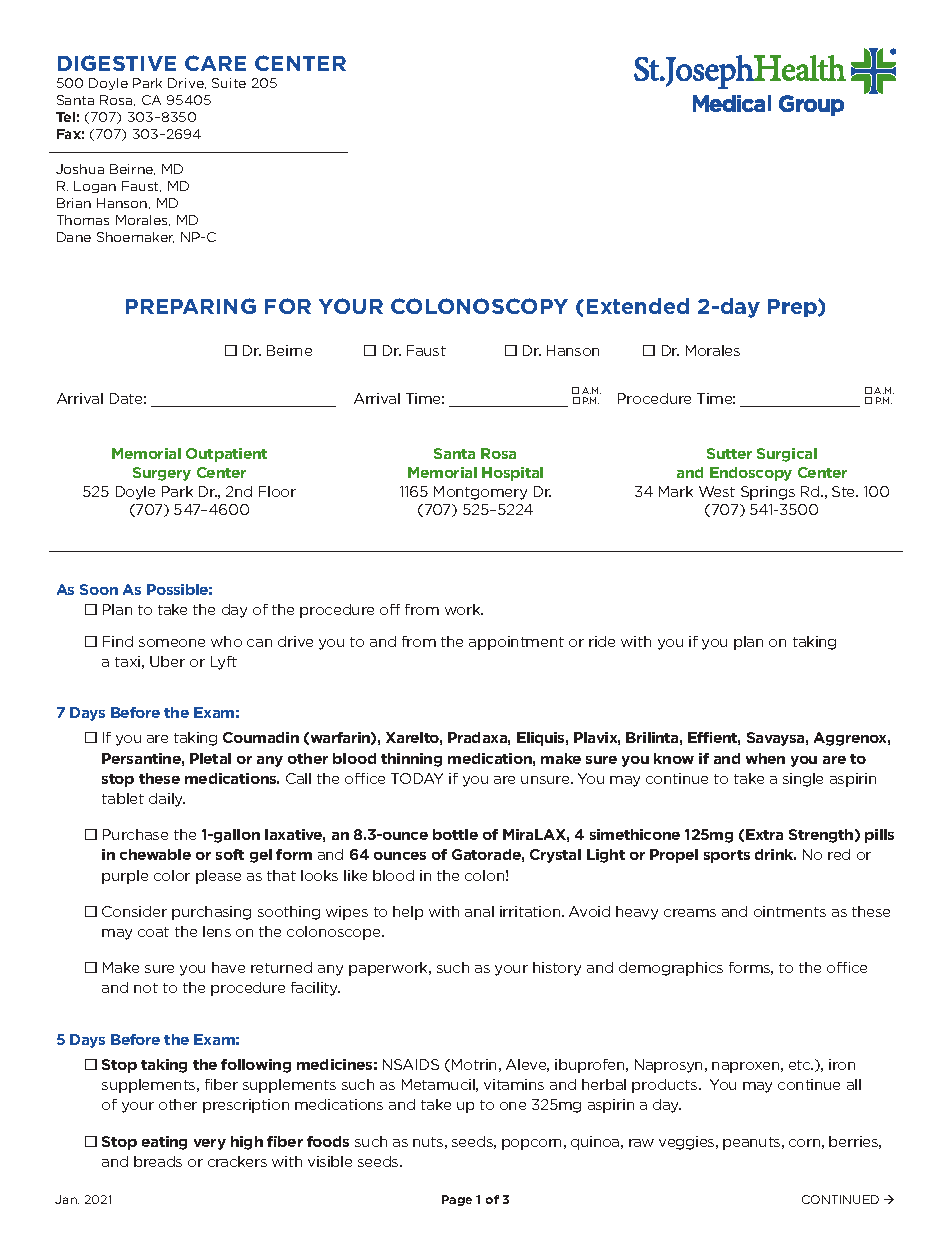 Image resolution: width=952 pixels, height=1233 pixels. I want to click on Surgical, so click(787, 455).
